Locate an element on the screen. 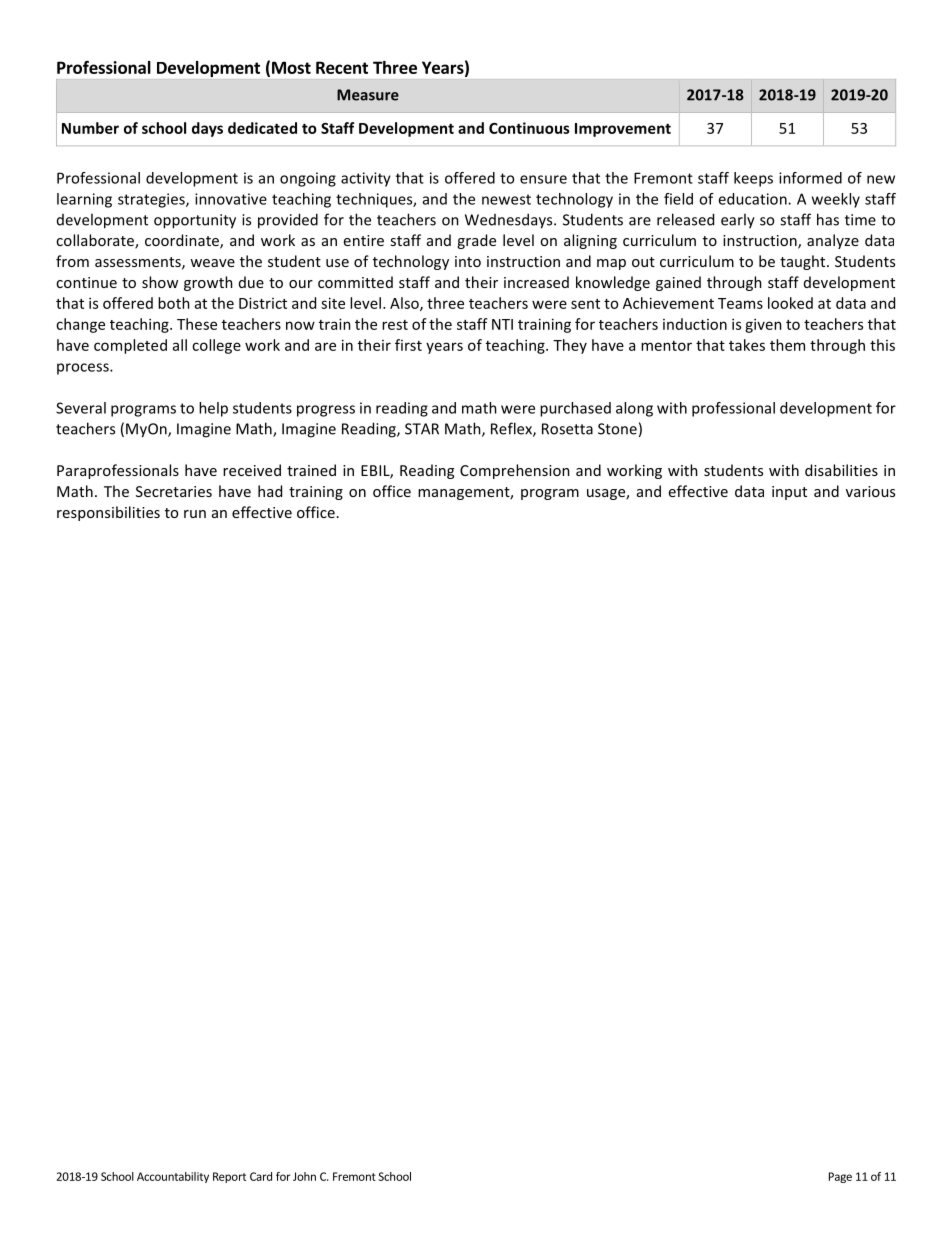  Continuous is located at coordinates (529, 128).
